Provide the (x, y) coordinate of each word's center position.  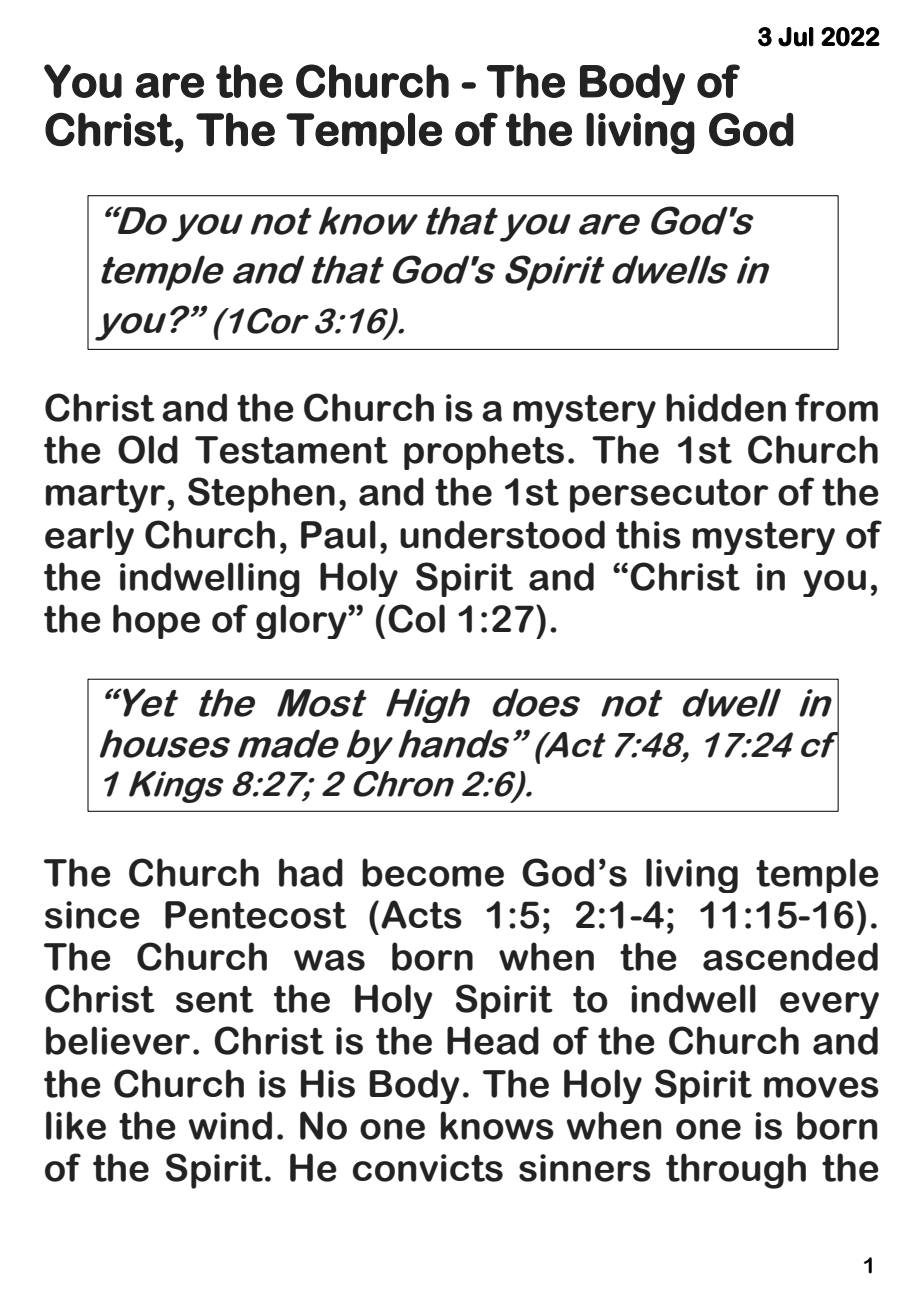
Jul (796, 37)
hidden (726, 407)
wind (230, 1125)
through (736, 1171)
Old (148, 449)
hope (156, 621)
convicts (428, 1168)
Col (416, 618)
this (648, 534)
